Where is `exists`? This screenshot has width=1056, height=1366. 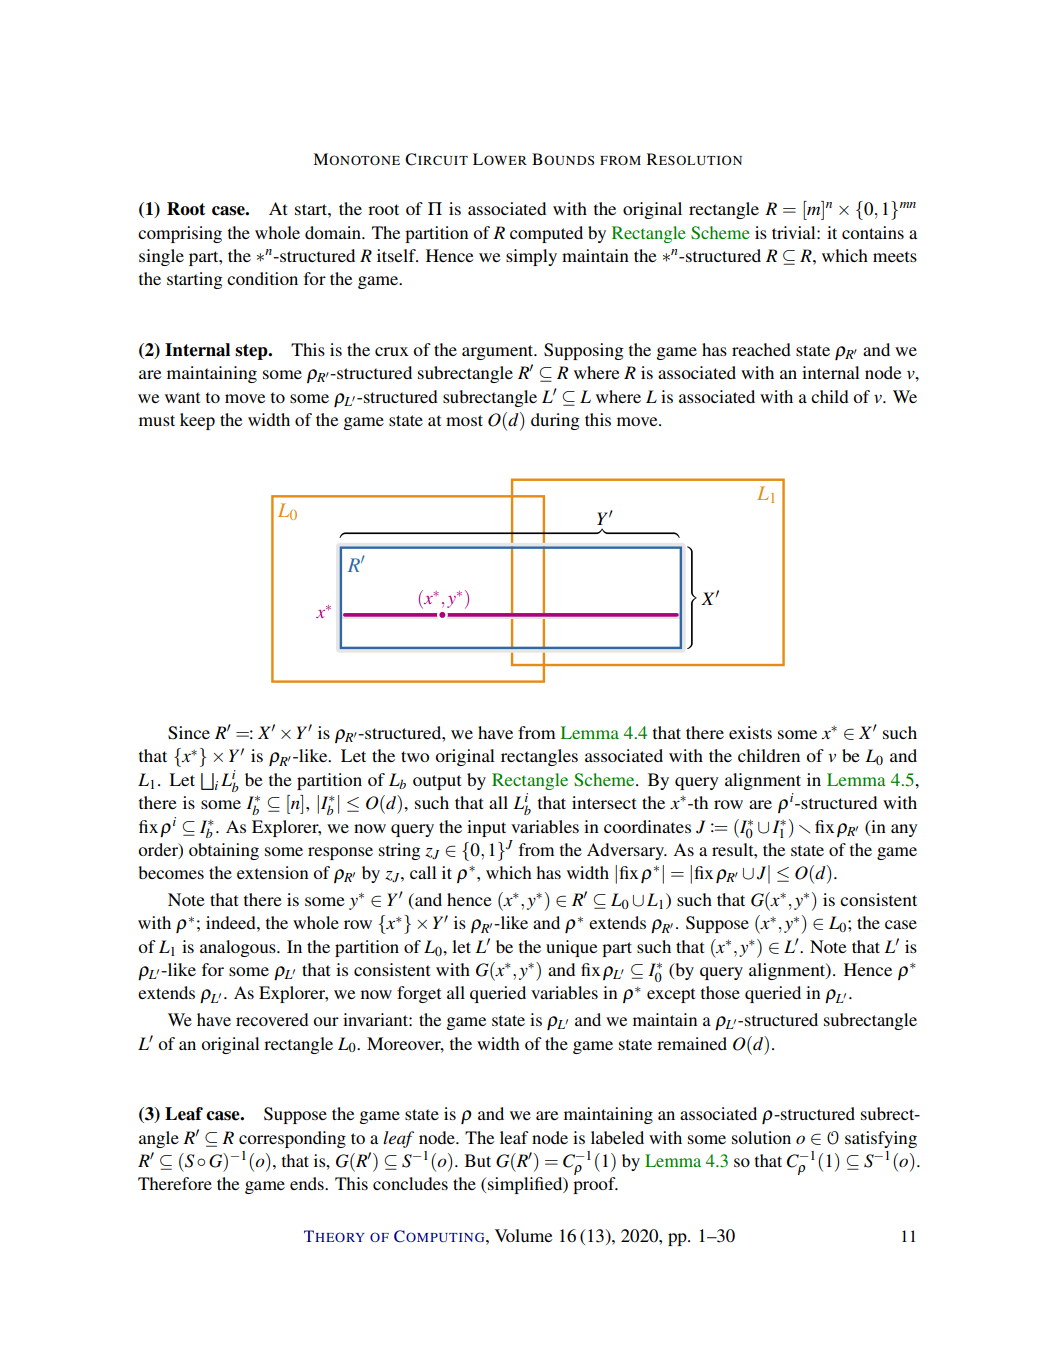
exists is located at coordinates (750, 732).
